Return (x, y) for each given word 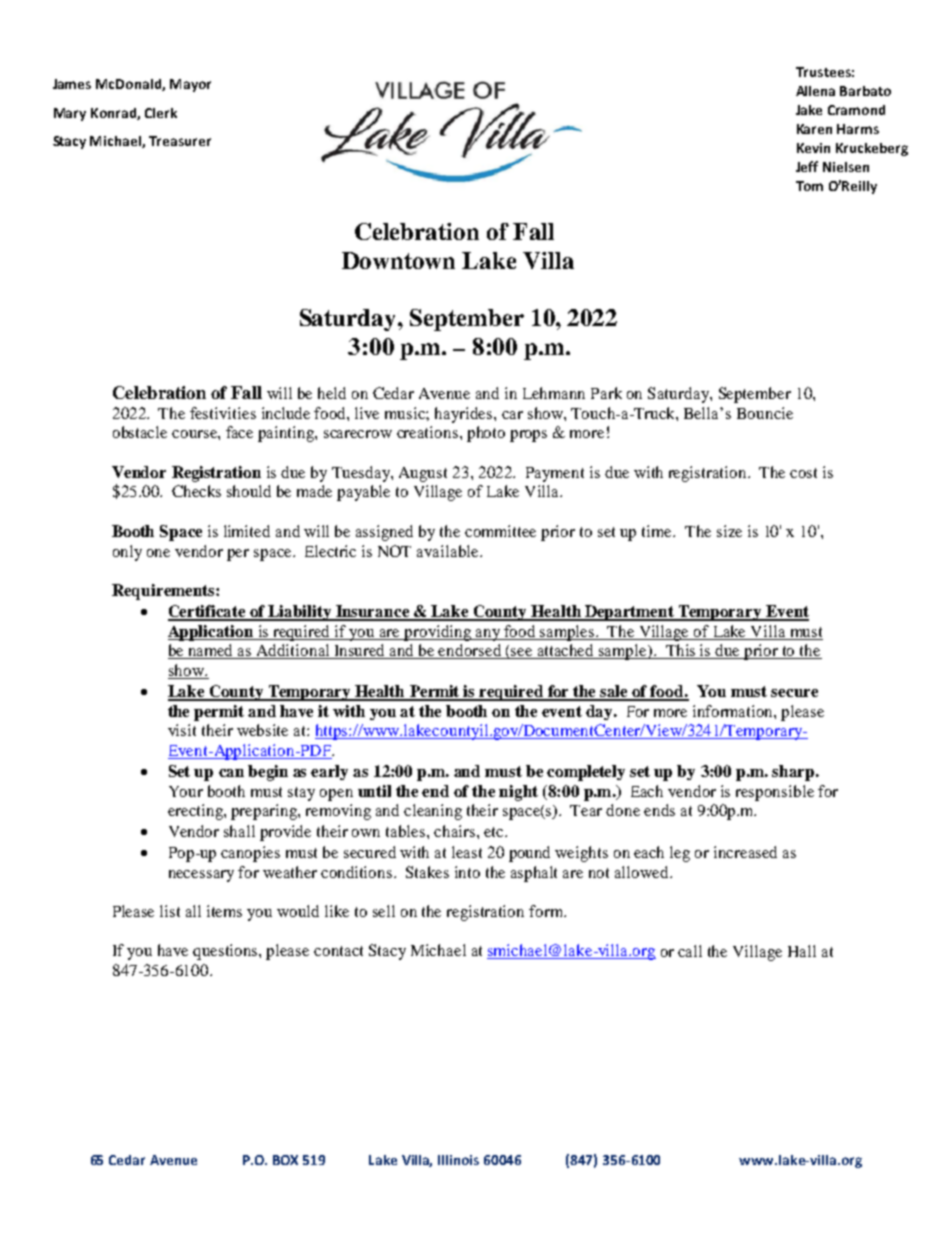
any (488, 635)
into (467, 872)
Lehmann (554, 393)
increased (745, 852)
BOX (285, 1160)
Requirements (164, 592)
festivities (223, 413)
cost (803, 473)
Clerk (161, 113)
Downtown (398, 260)
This (680, 651)
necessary (201, 876)
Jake (809, 110)
